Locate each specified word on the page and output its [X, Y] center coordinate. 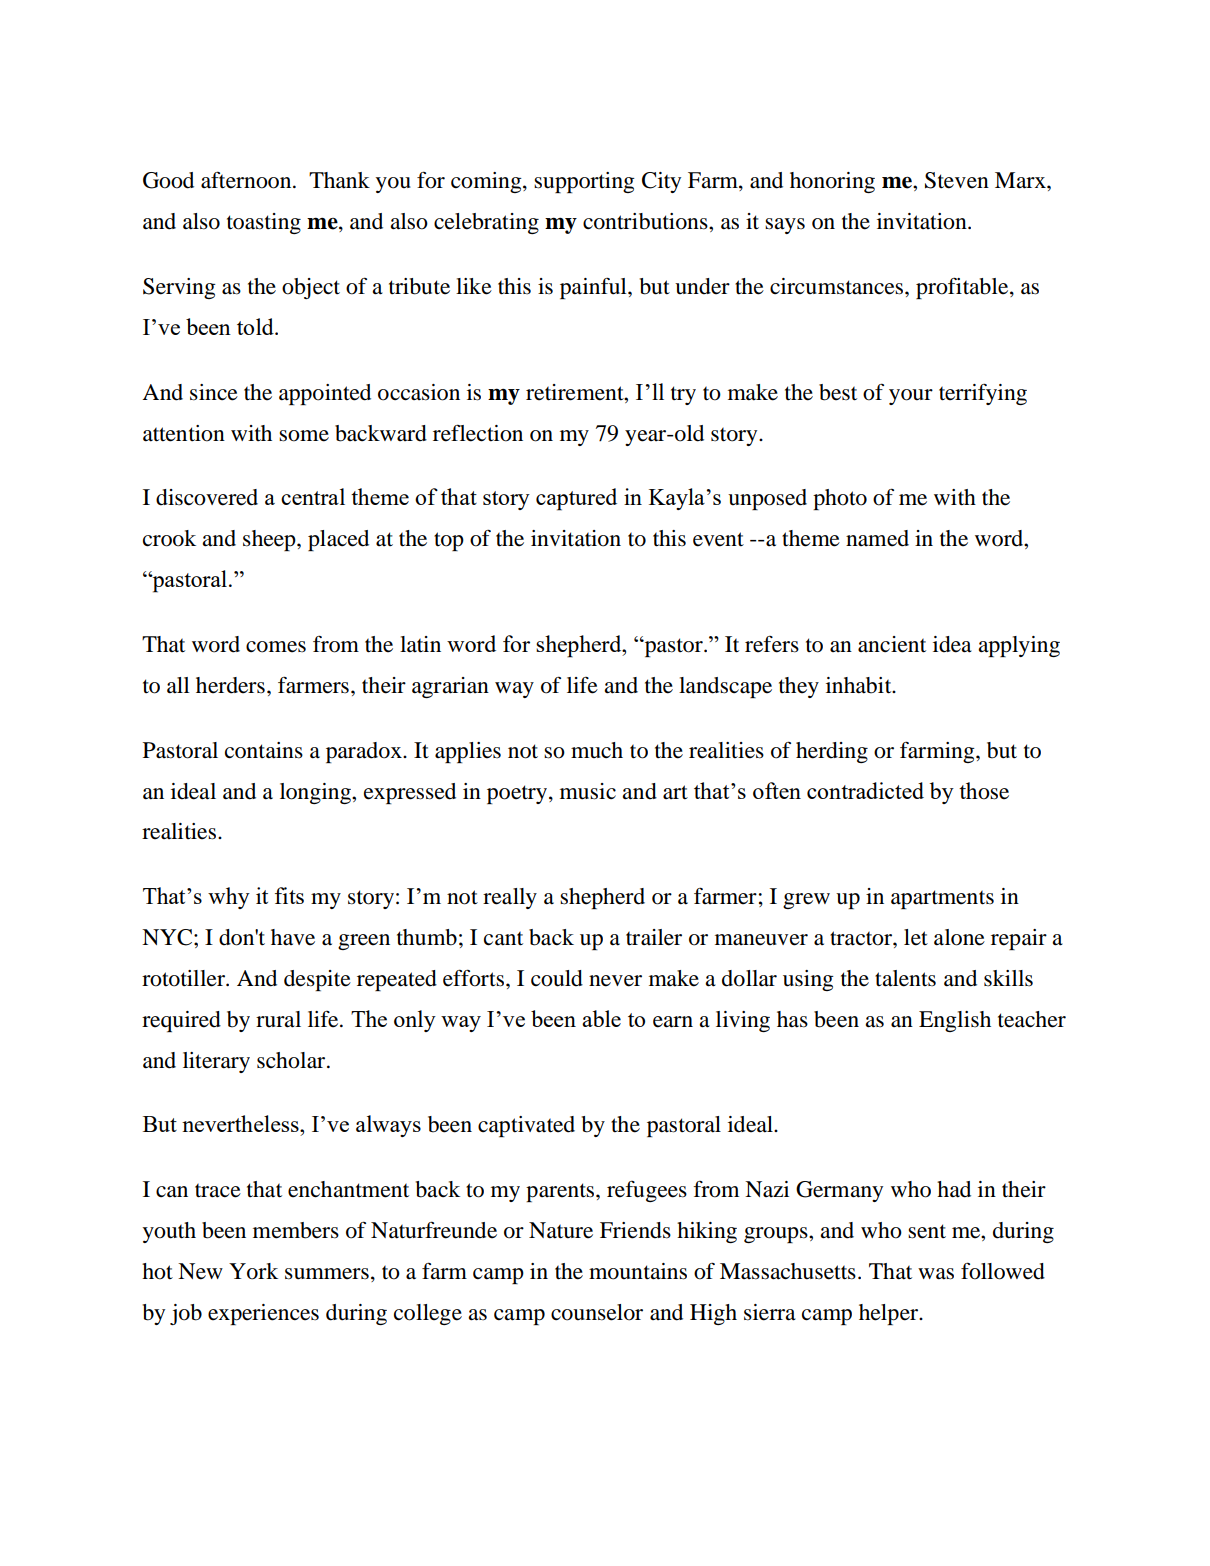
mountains [638, 1271]
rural [278, 1019]
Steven [957, 180]
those [984, 791]
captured [576, 499]
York [253, 1271]
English [955, 1021]
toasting [264, 223]
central [313, 496]
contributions [646, 221]
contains [264, 750]
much [597, 750]
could [557, 978]
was [936, 1274]
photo [840, 499]
